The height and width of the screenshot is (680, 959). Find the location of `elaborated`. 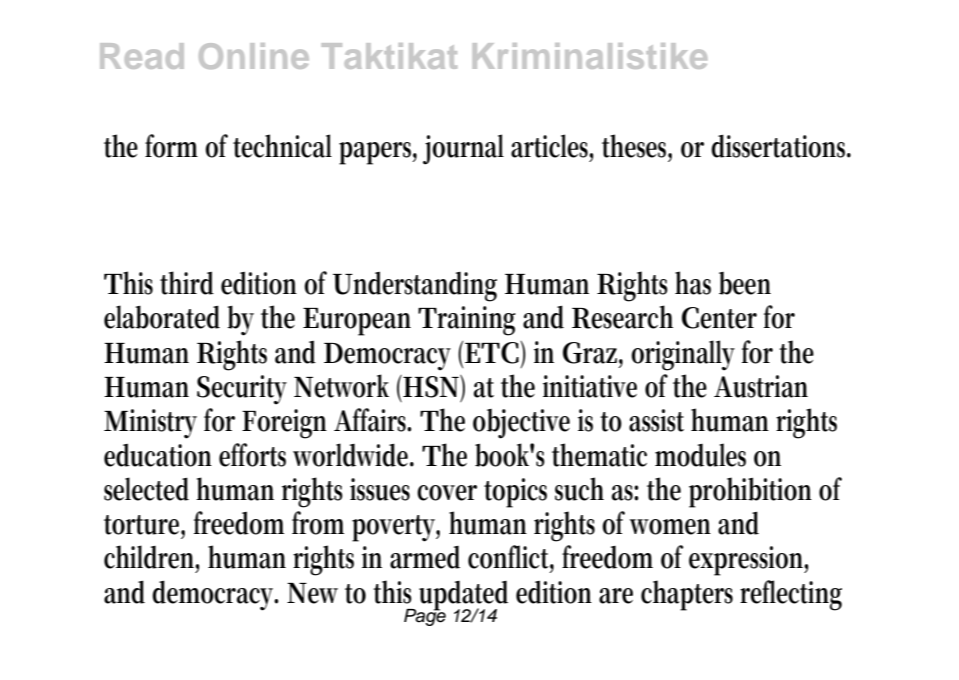

elaborated is located at coordinates (162, 317).
